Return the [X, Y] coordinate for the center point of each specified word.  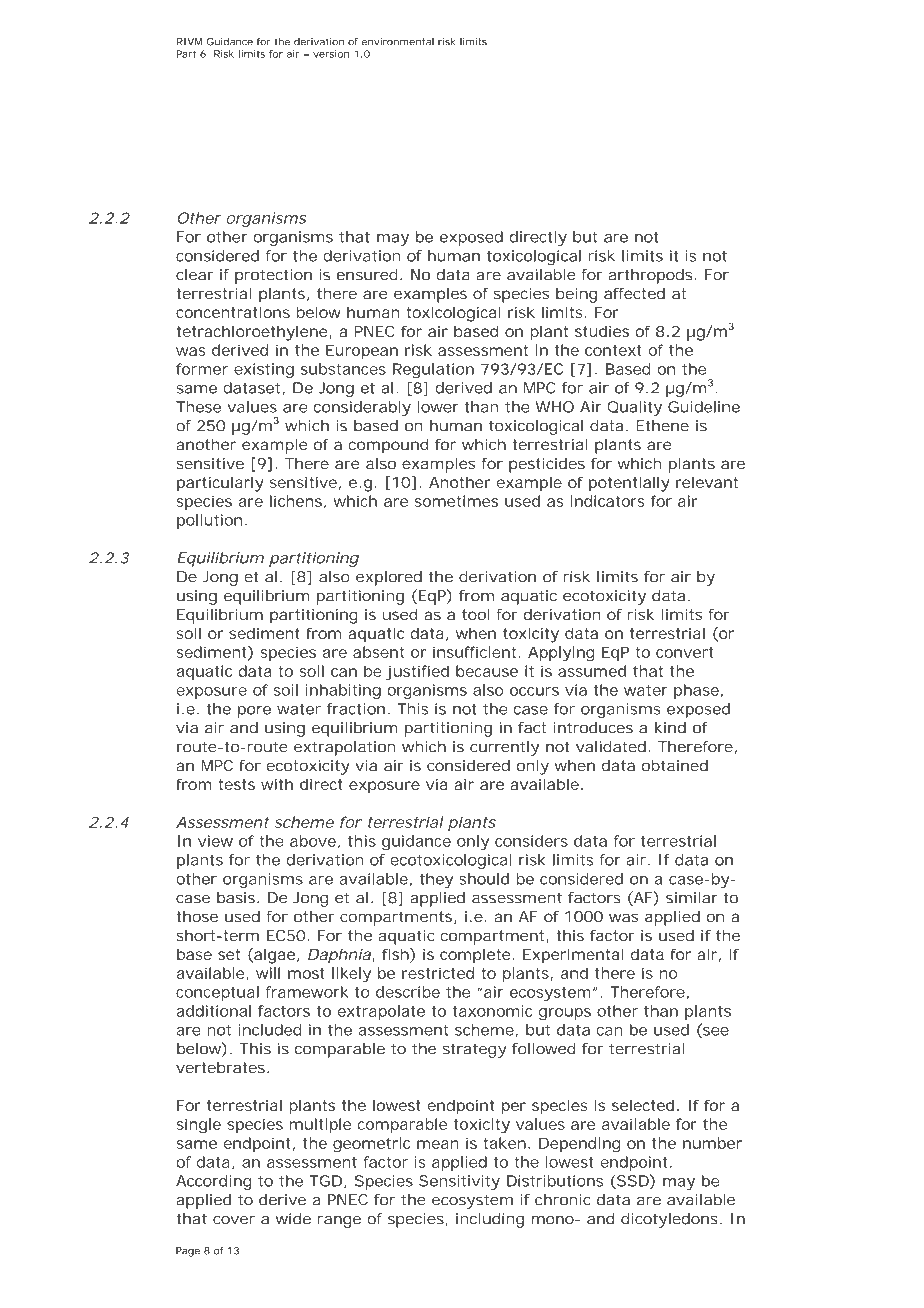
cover [234, 1220]
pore [254, 712]
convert [684, 652]
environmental [398, 42]
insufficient [474, 652]
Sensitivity [459, 1182]
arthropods [650, 276]
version [331, 54]
